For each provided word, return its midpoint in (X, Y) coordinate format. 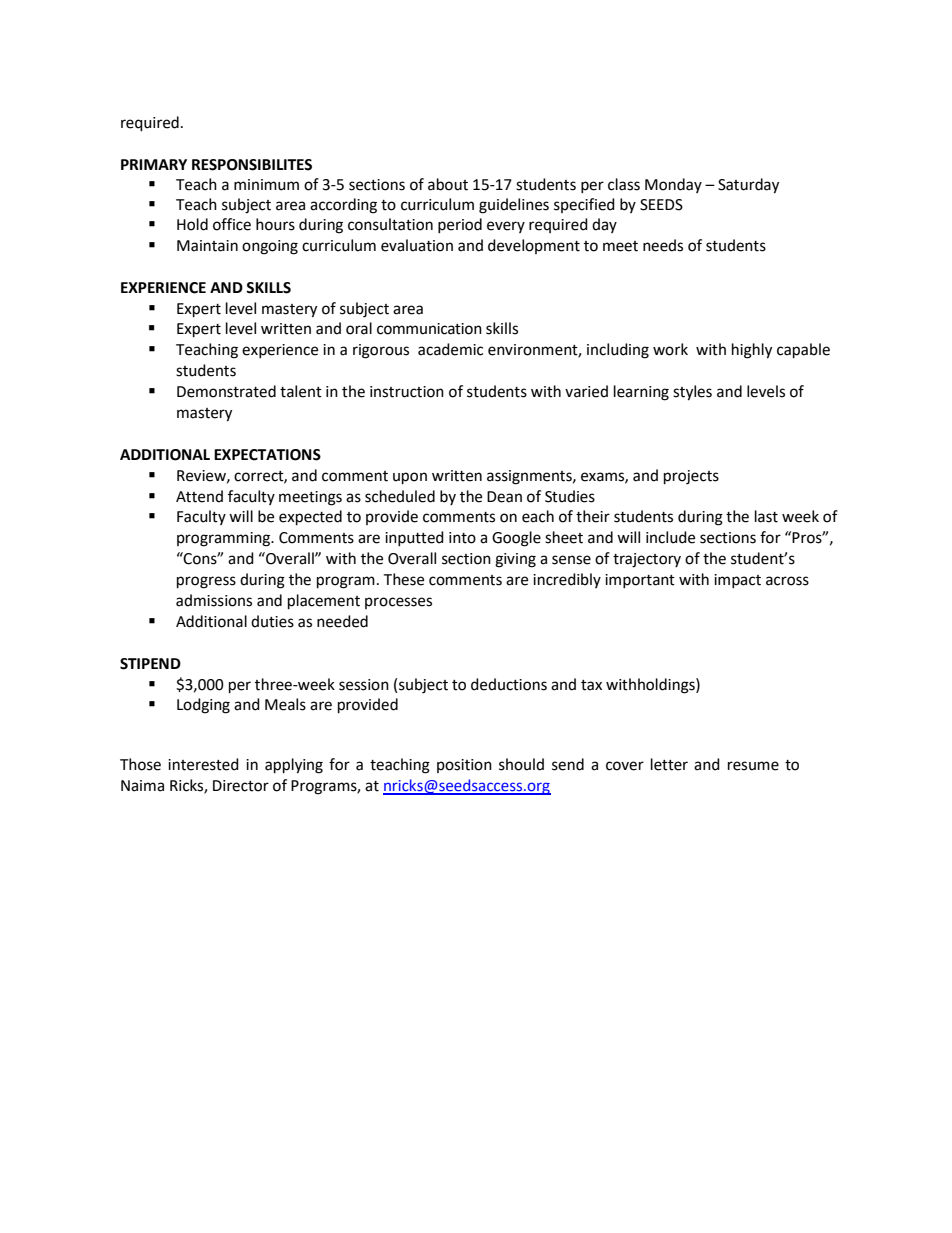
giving (515, 560)
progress (206, 582)
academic (450, 349)
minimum (266, 185)
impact (737, 581)
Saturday (748, 186)
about (448, 184)
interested (203, 764)
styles (692, 393)
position (464, 766)
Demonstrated (226, 391)
